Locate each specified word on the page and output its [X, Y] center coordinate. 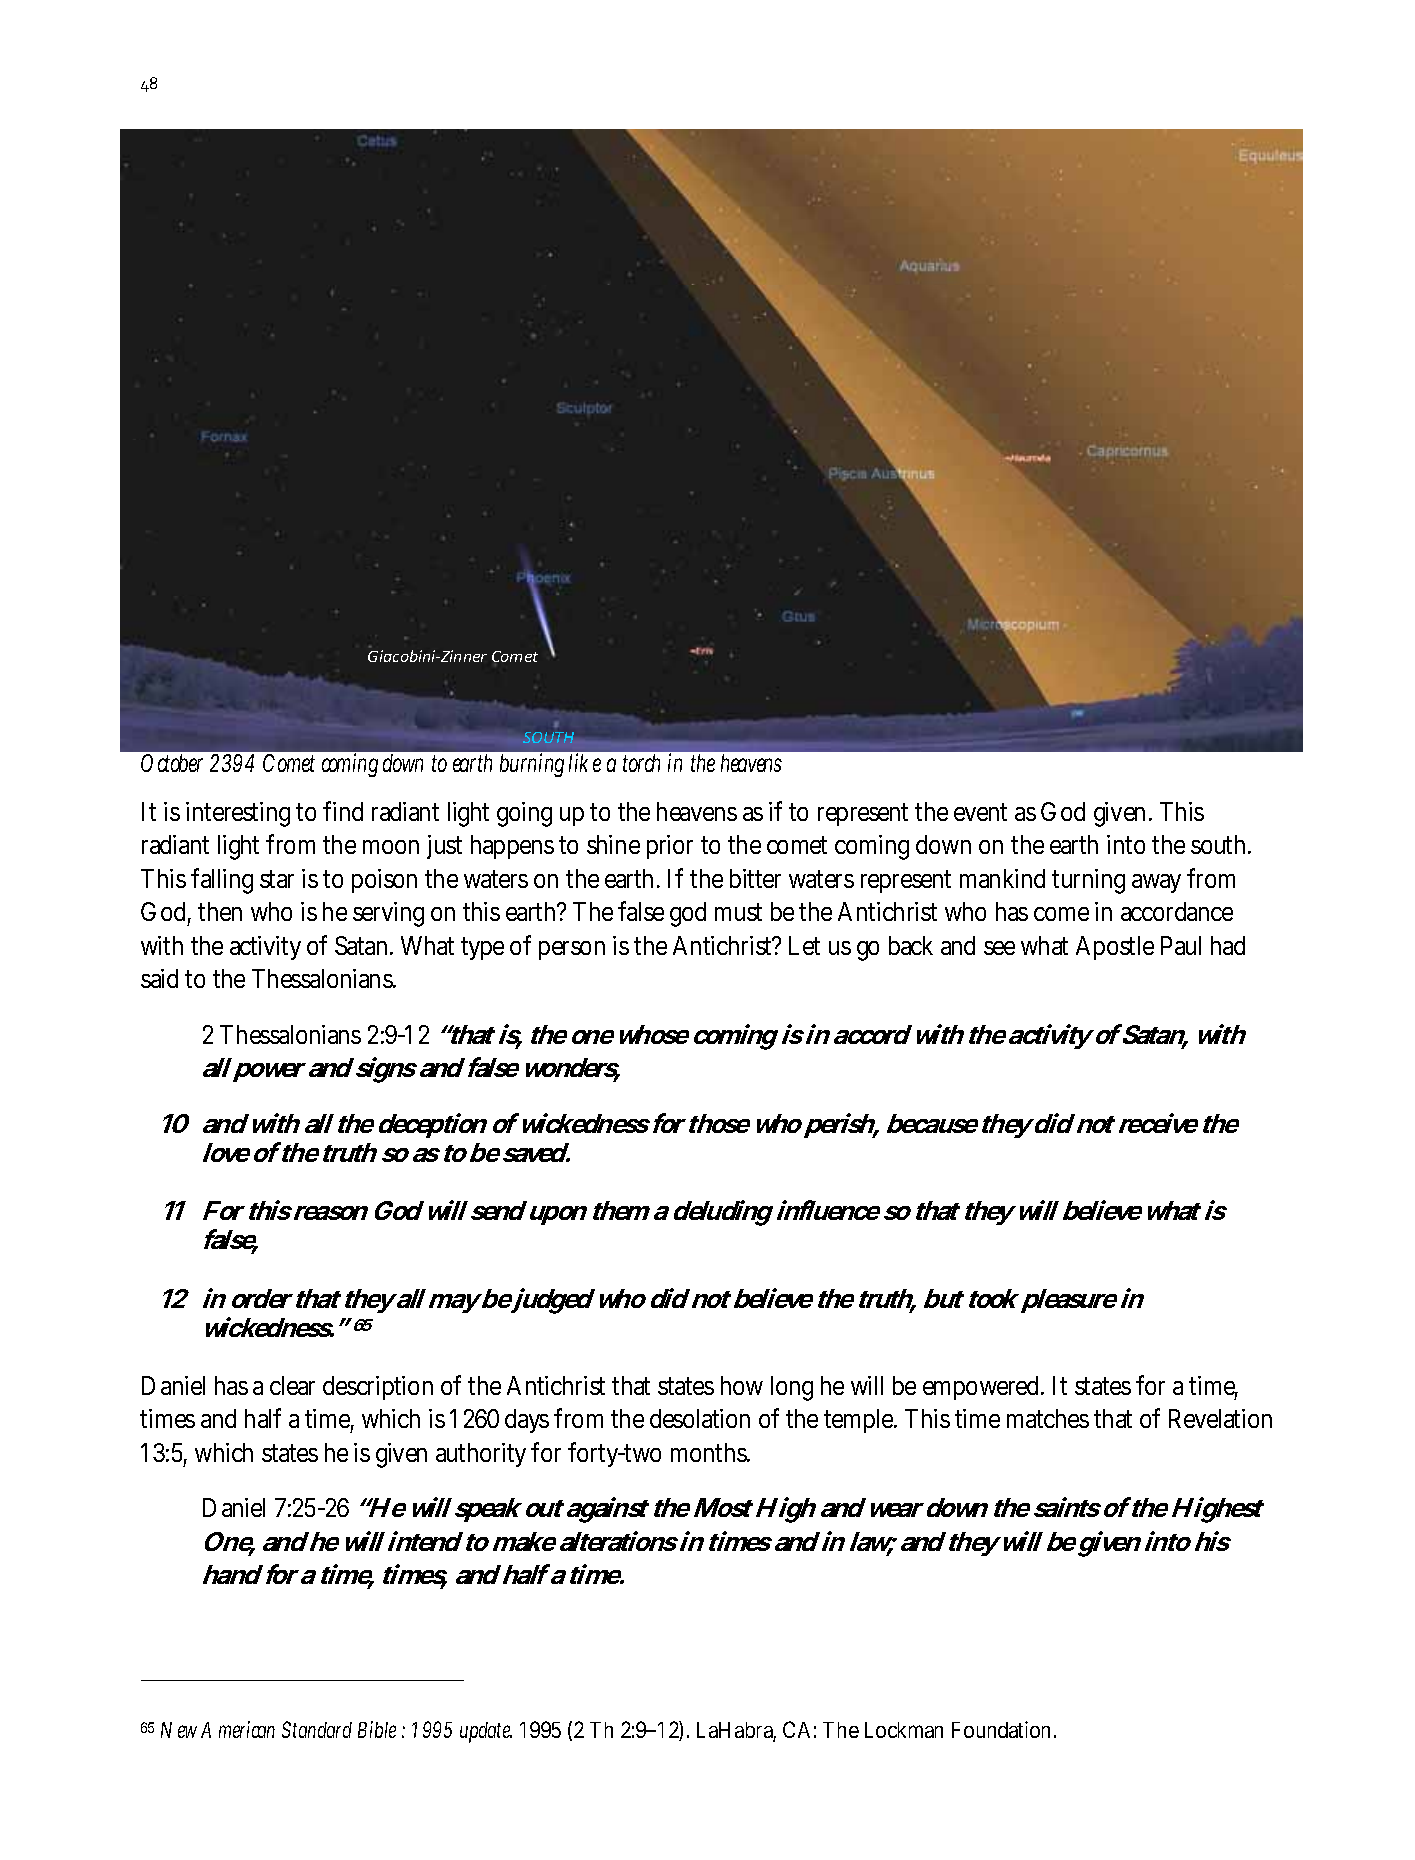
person [572, 950]
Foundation [1004, 1729]
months [710, 1452]
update [486, 1732]
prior [670, 847]
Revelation [1220, 1418]
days [530, 1421]
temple [860, 1421]
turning [1092, 881]
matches [1048, 1418]
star [277, 879]
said [163, 978]
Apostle [1115, 948]
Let [804, 945]
